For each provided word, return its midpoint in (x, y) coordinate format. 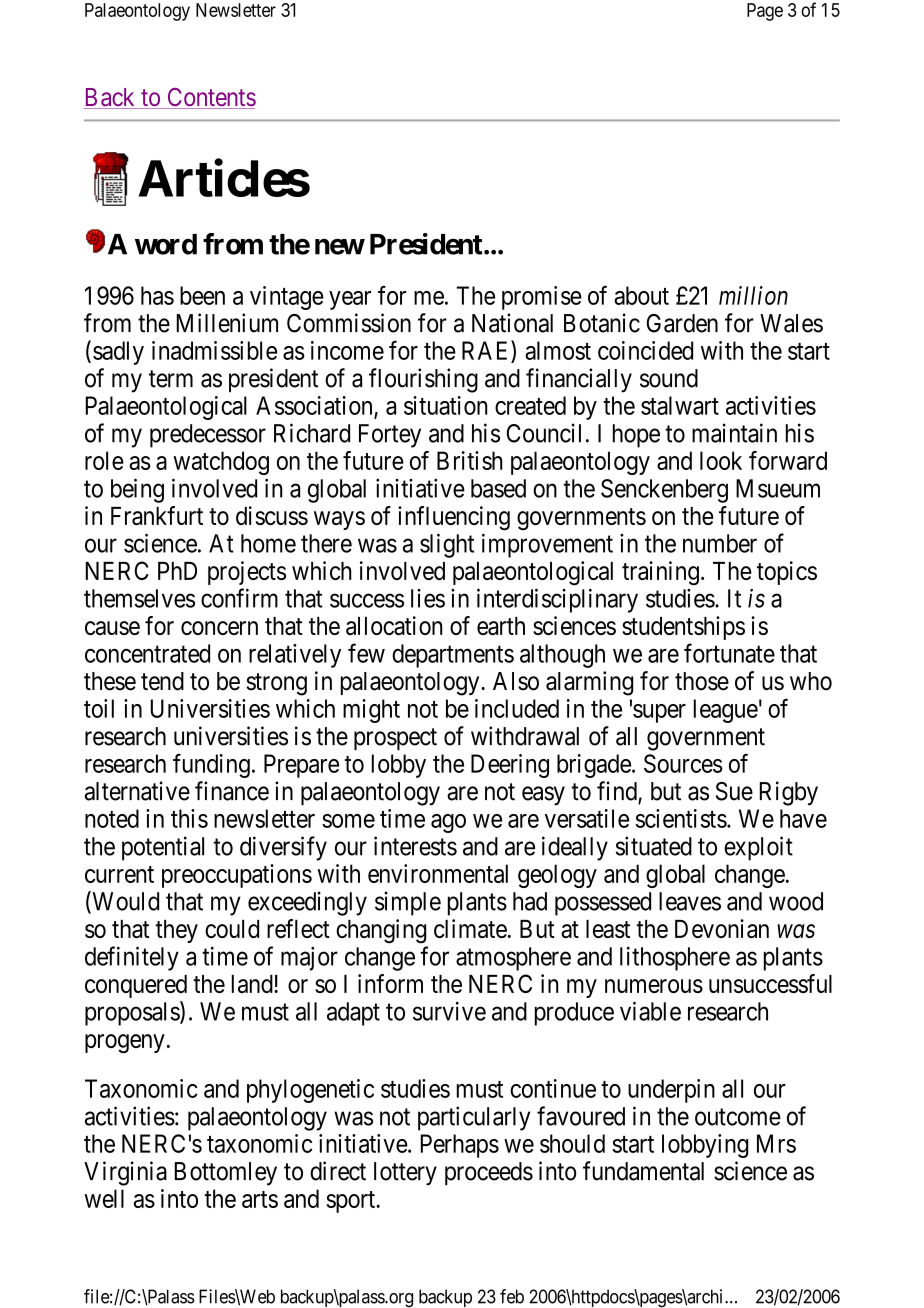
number (720, 543)
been (202, 295)
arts (260, 1199)
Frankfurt (157, 515)
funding (211, 765)
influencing (454, 518)
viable (650, 1011)
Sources (683, 763)
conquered (136, 986)
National (512, 323)
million (753, 295)
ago (448, 823)
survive (449, 1011)
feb (512, 1296)
